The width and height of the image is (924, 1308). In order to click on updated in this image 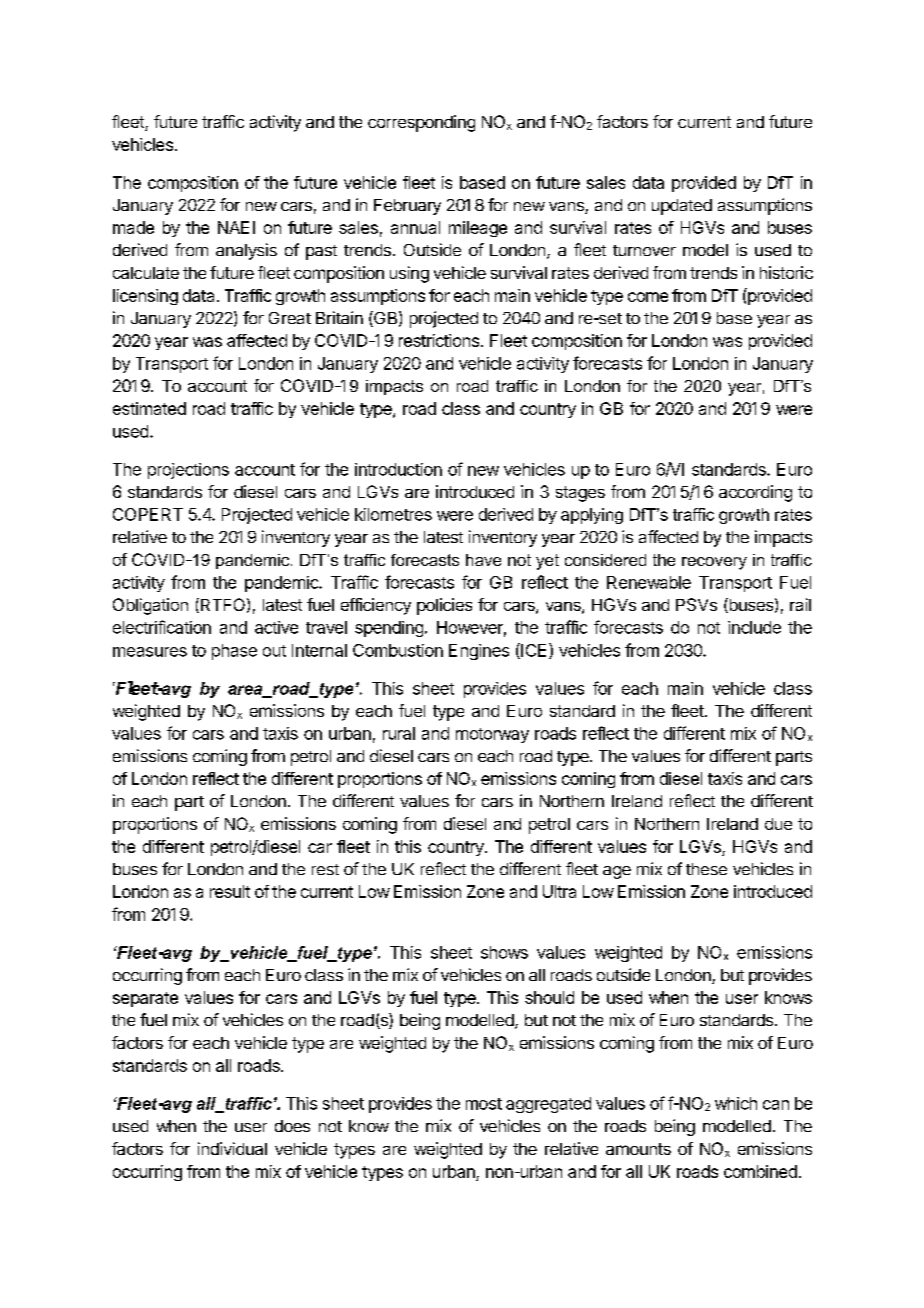, I will do `click(682, 207)`.
